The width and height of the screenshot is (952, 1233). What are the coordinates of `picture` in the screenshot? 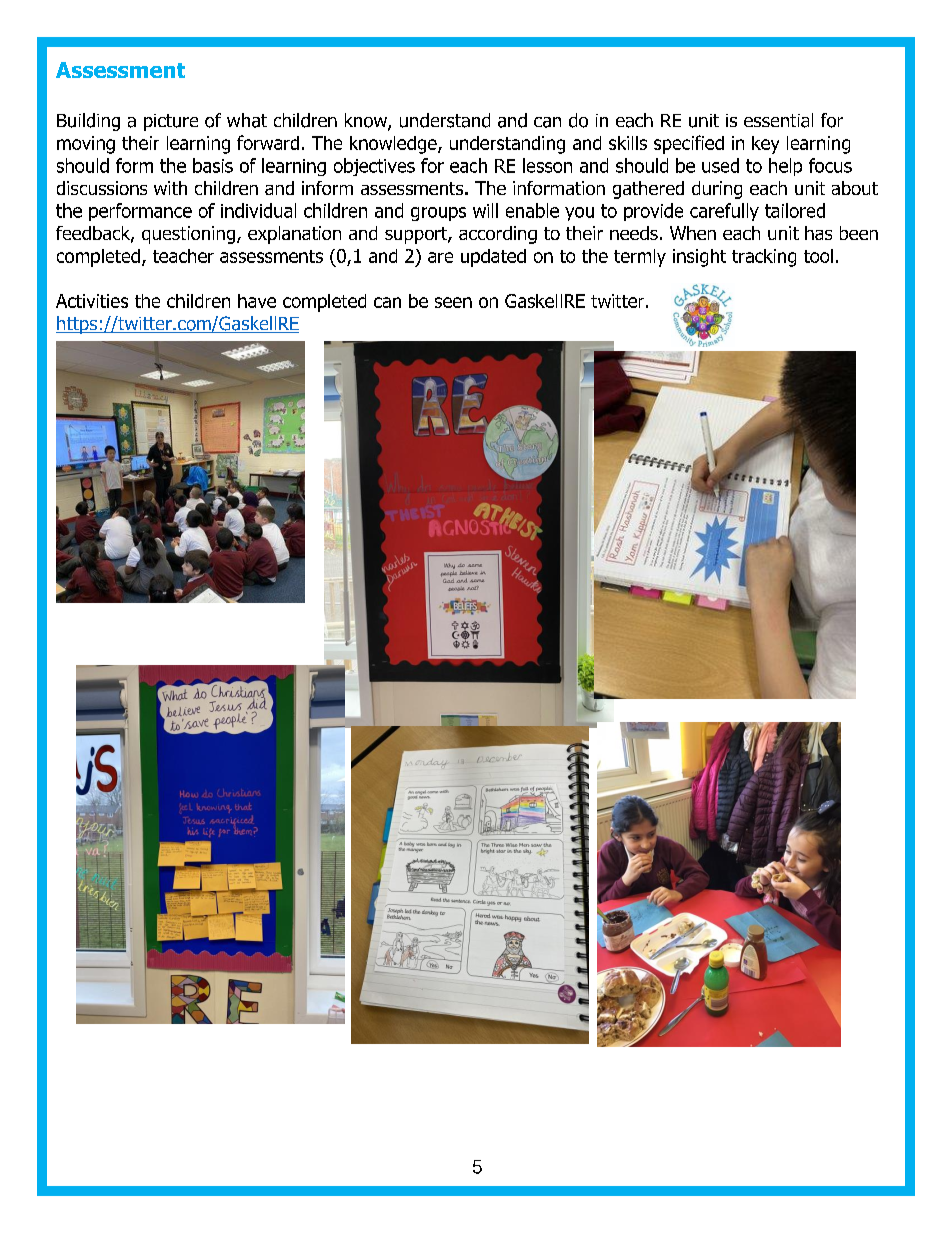 It's located at (171, 122).
